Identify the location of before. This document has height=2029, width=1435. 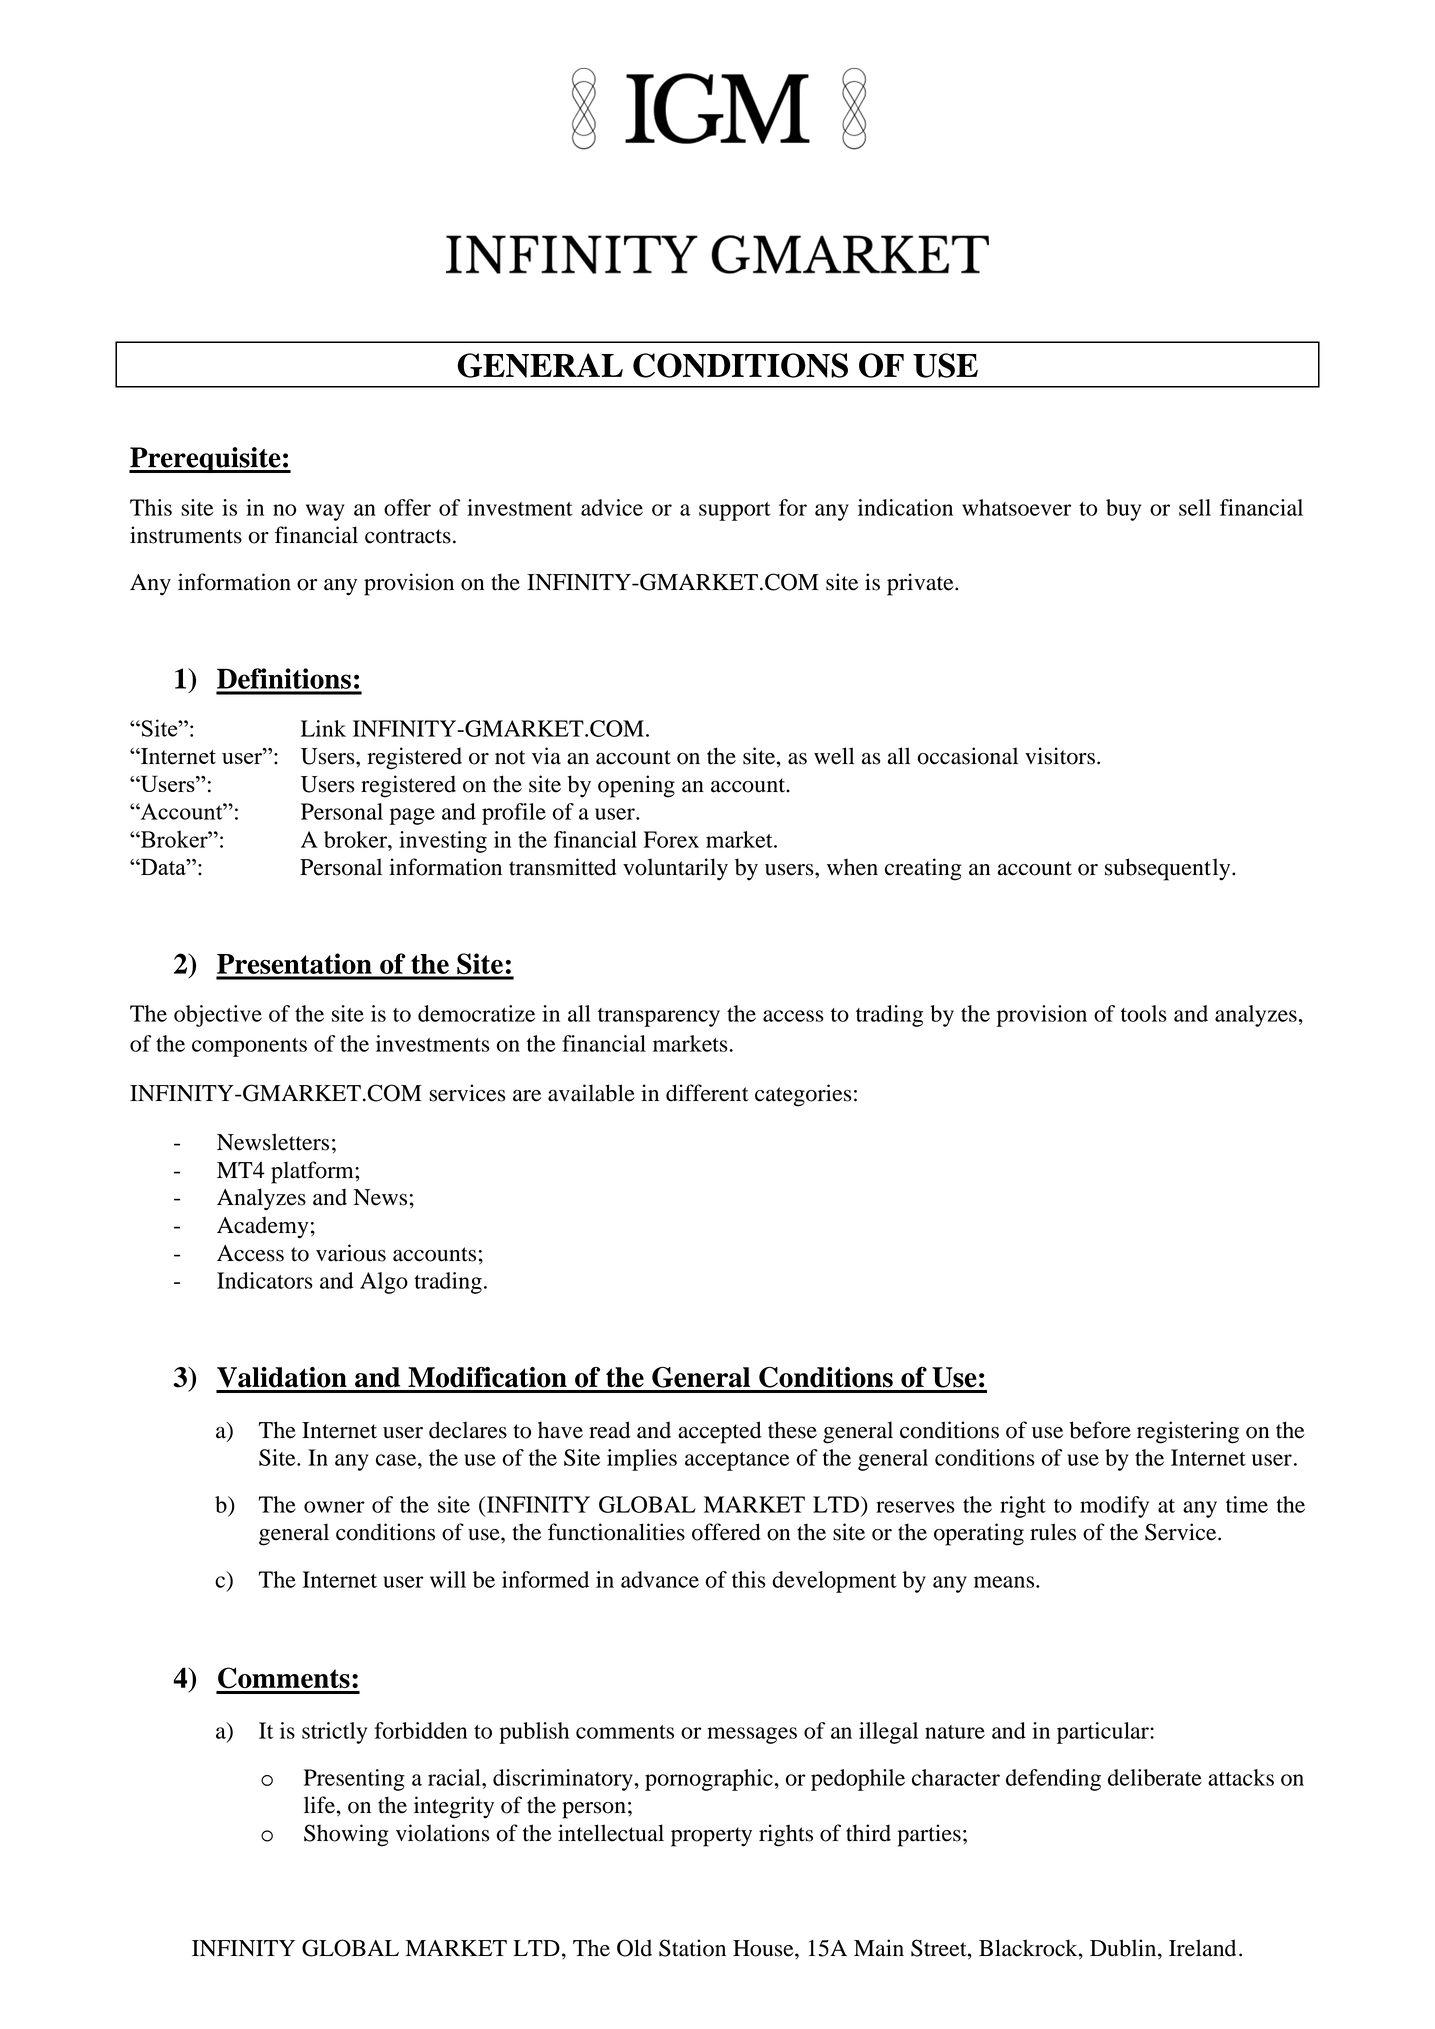
(1100, 1430).
